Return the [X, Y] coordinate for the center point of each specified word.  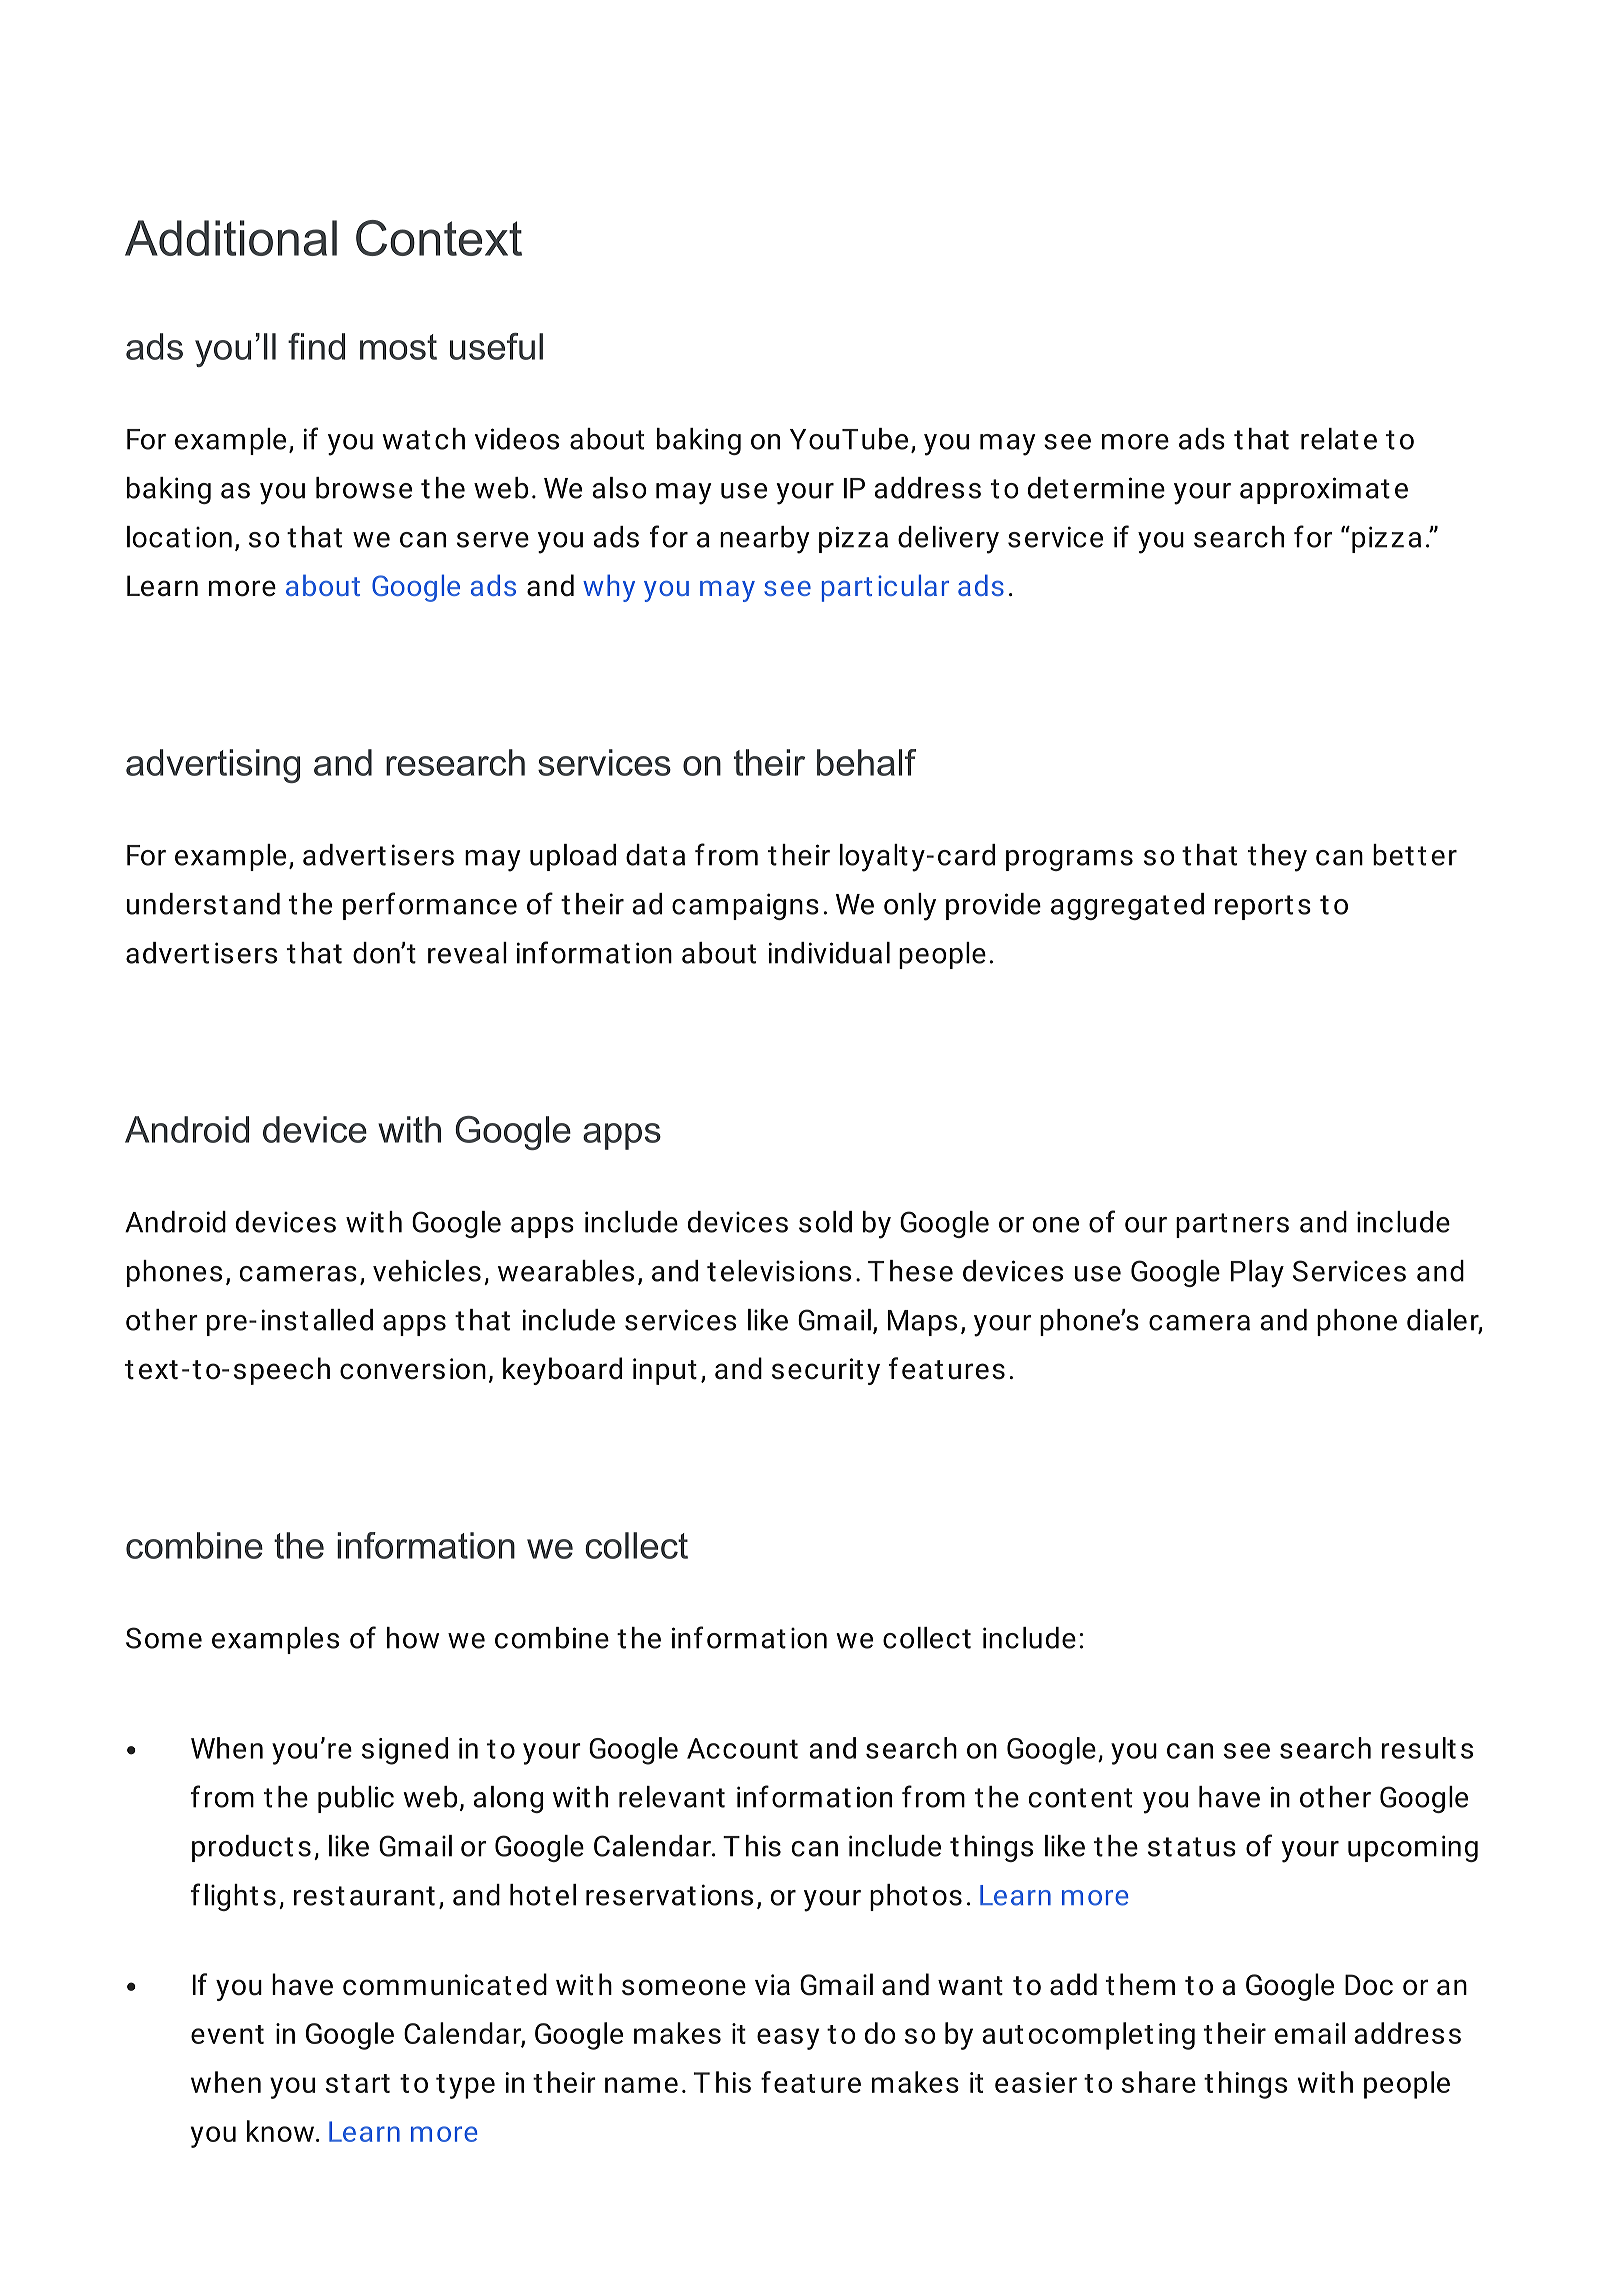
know [280, 2131]
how [413, 1638]
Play [1257, 1274]
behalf [866, 762]
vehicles [427, 1271]
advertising [213, 766]
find [316, 346]
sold [825, 1222]
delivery [948, 540]
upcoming [1413, 1848]
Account [742, 1748]
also [620, 488]
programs [1069, 860]
